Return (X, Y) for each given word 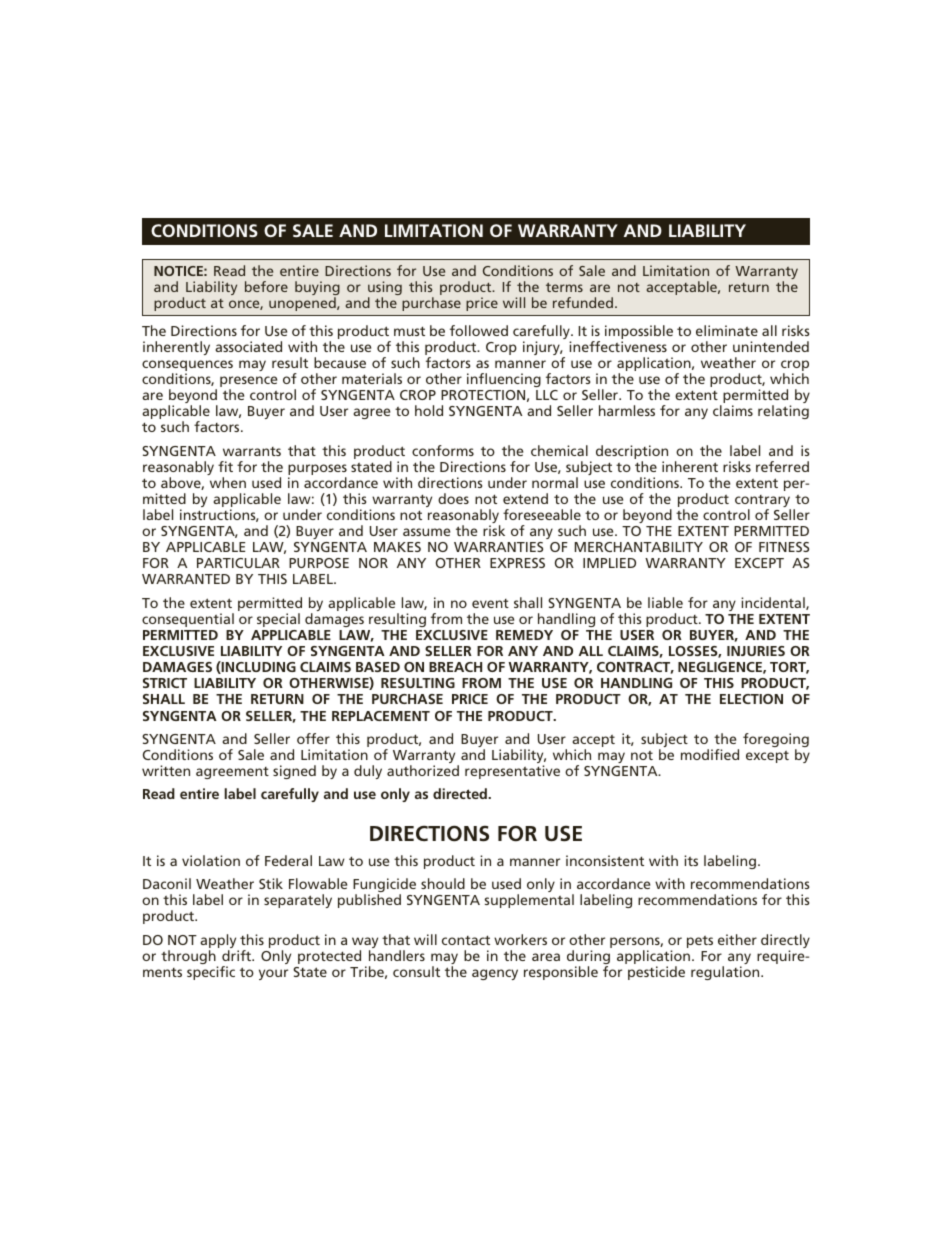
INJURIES (756, 651)
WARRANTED (186, 579)
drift (237, 955)
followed (479, 330)
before (266, 286)
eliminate (727, 330)
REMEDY (524, 635)
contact (466, 940)
